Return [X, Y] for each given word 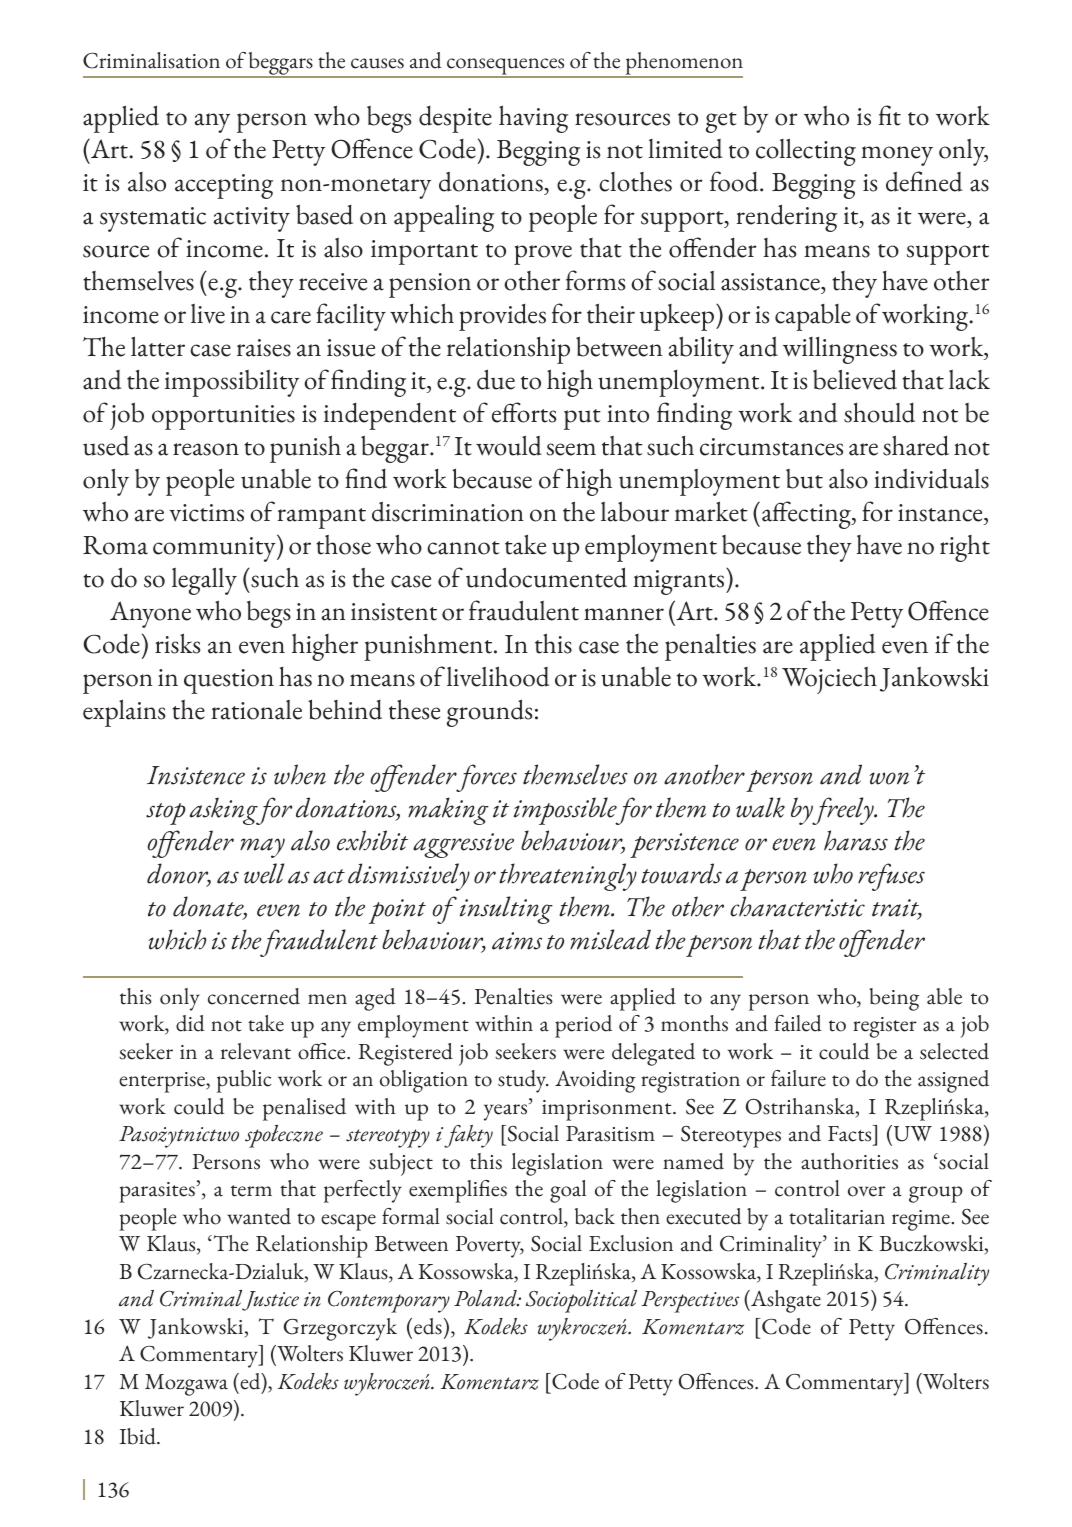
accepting [224, 186]
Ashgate [785, 1301]
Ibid [139, 1436]
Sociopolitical [581, 1301]
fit [890, 115]
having [533, 119]
